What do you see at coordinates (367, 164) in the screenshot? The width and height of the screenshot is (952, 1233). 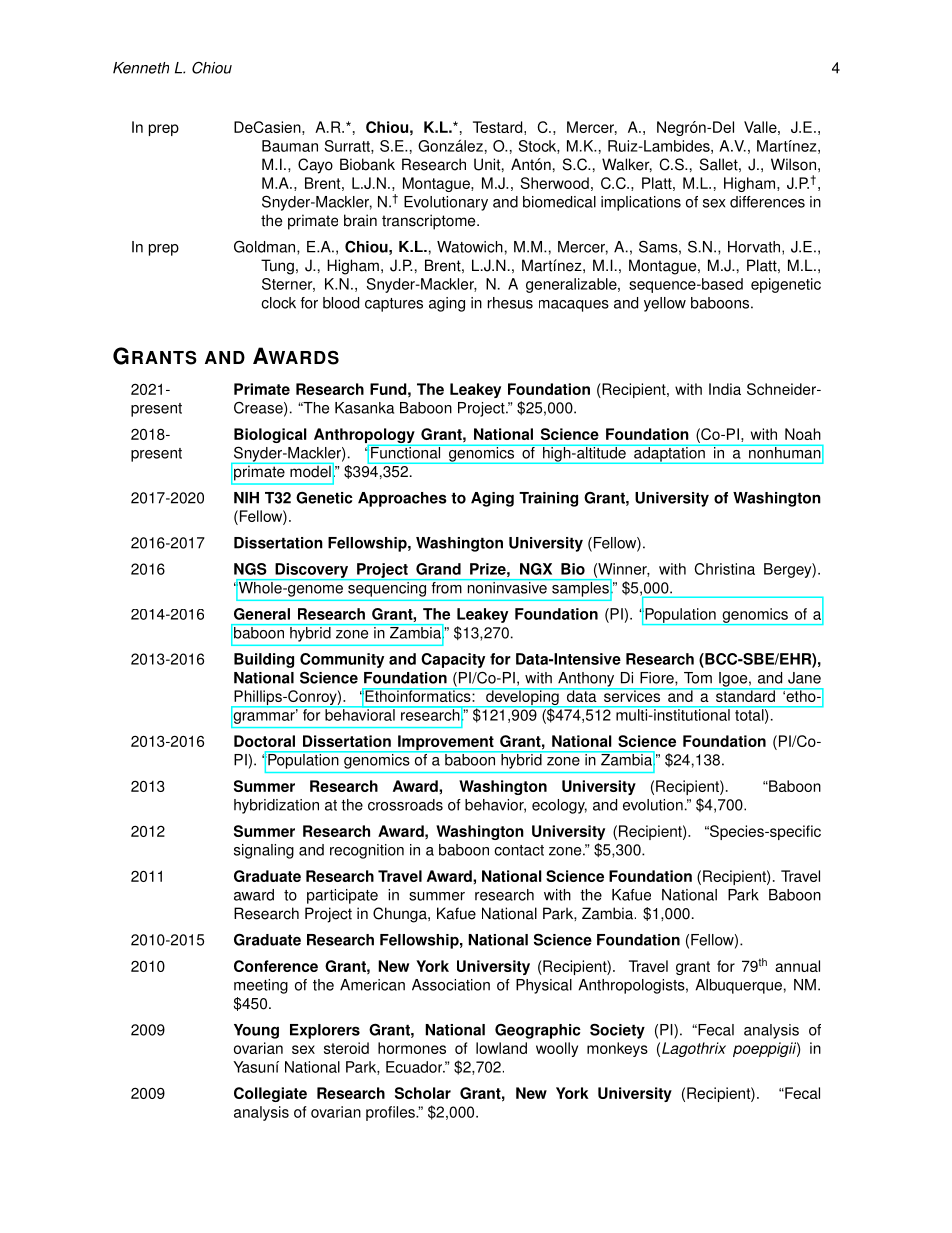 I see `Biobank` at bounding box center [367, 164].
